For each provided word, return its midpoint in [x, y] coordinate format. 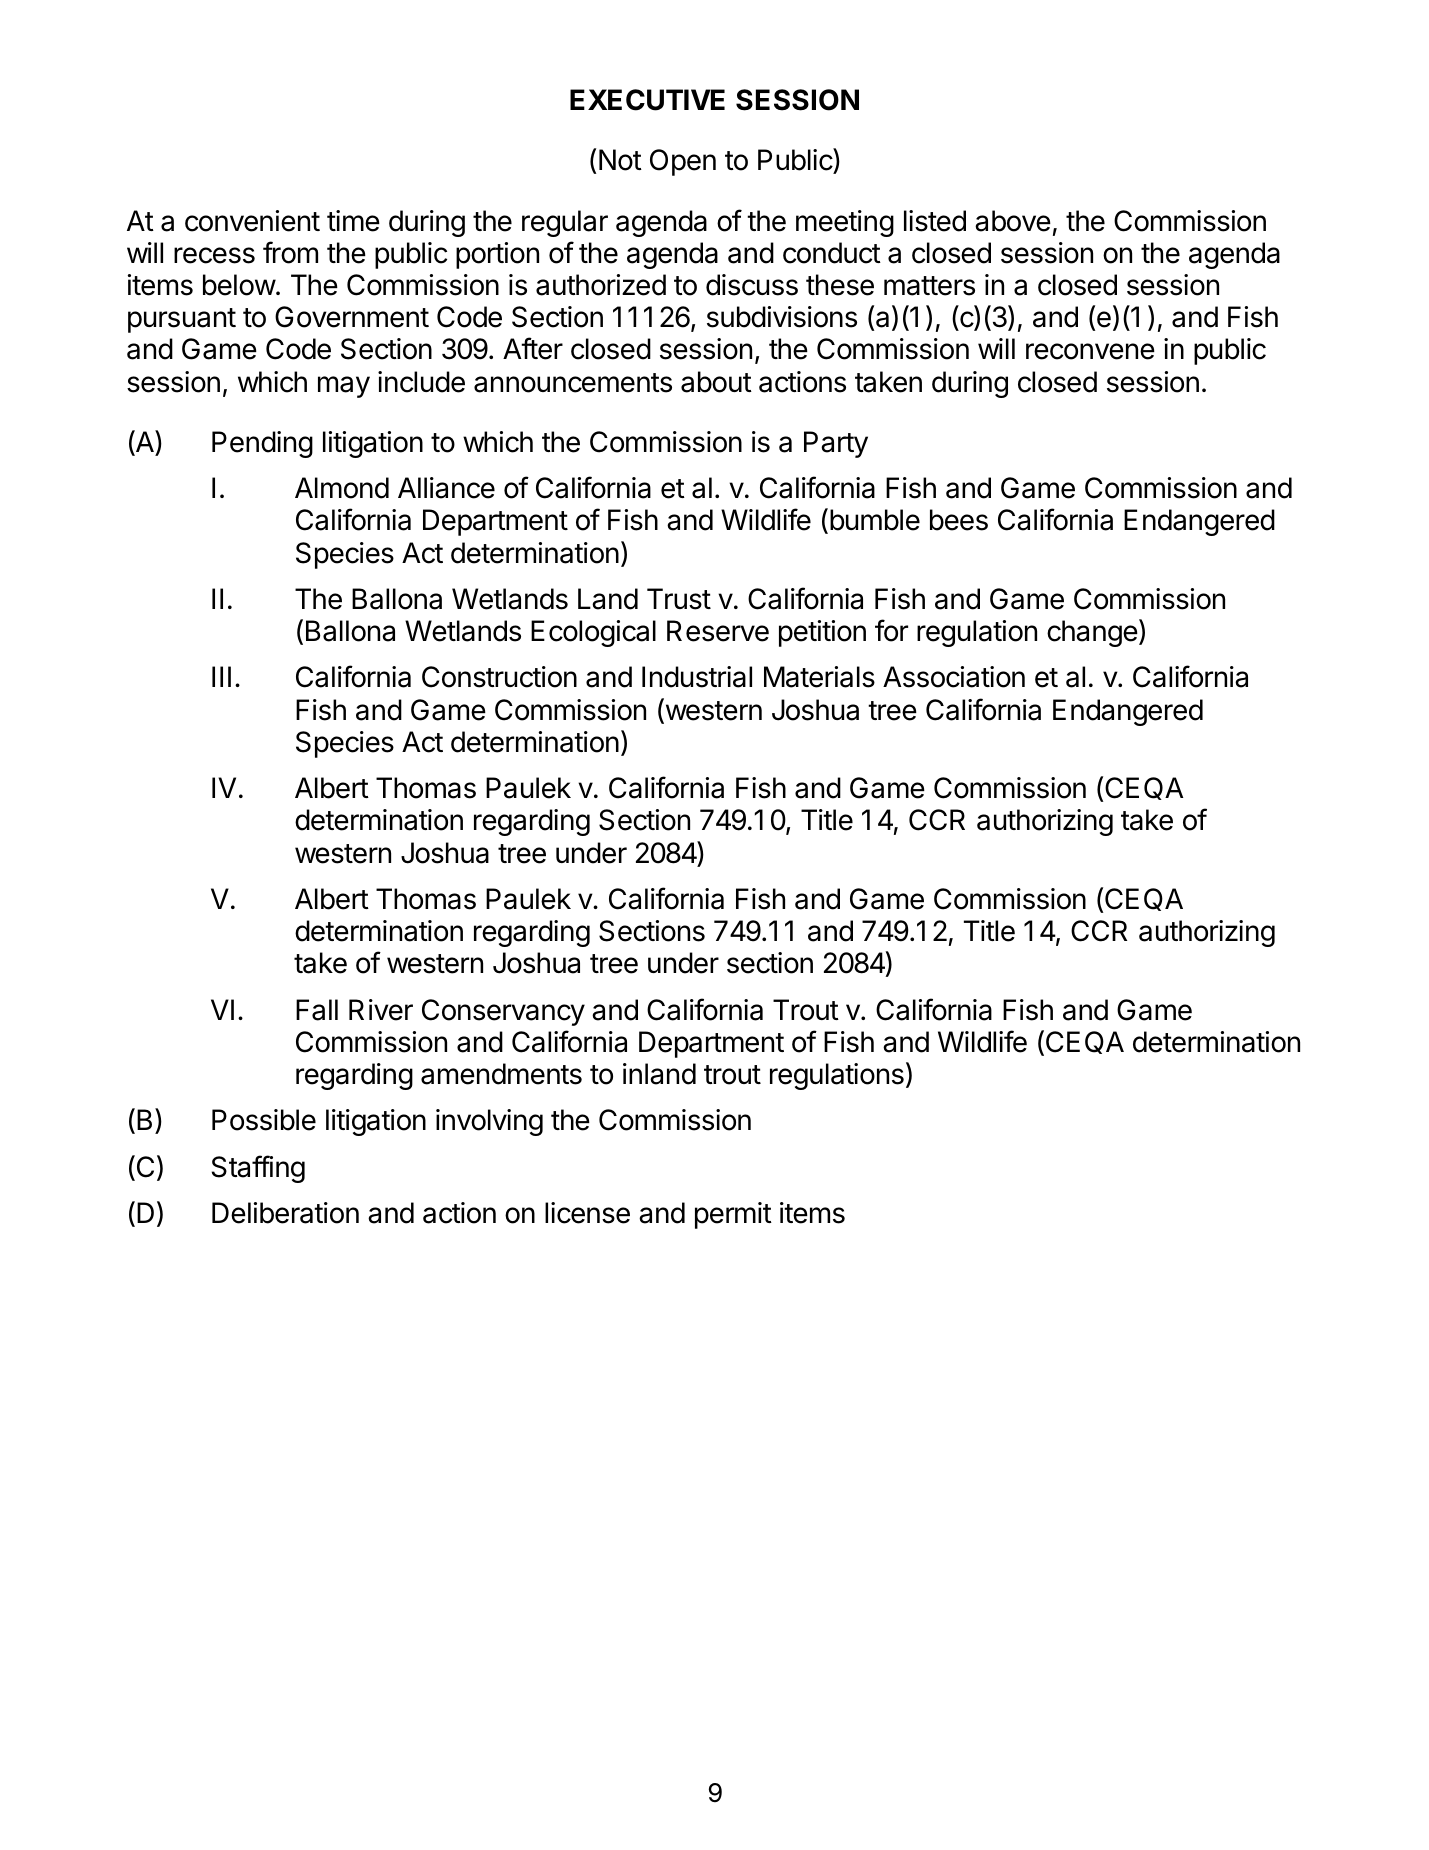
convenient [252, 221]
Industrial [697, 677]
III [221, 676]
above [1013, 221]
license [587, 1213]
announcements [573, 383]
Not [620, 160]
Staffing [258, 1169]
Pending [262, 444]
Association [954, 677]
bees [959, 520]
